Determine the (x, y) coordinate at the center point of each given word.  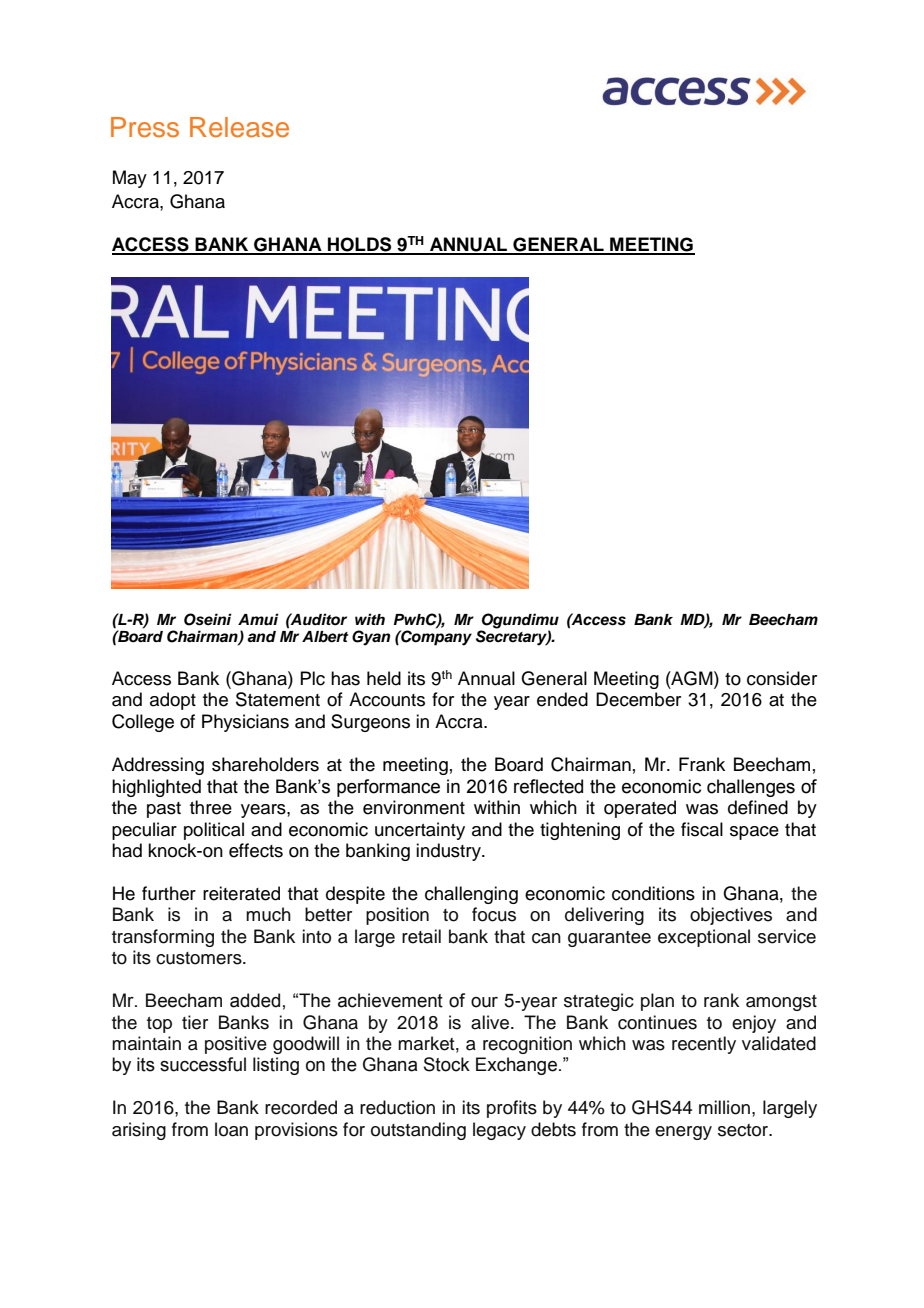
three (211, 807)
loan (231, 1129)
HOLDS (360, 245)
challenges (751, 788)
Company (435, 637)
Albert (325, 637)
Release (239, 127)
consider (782, 678)
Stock (447, 1064)
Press (145, 127)
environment (414, 807)
